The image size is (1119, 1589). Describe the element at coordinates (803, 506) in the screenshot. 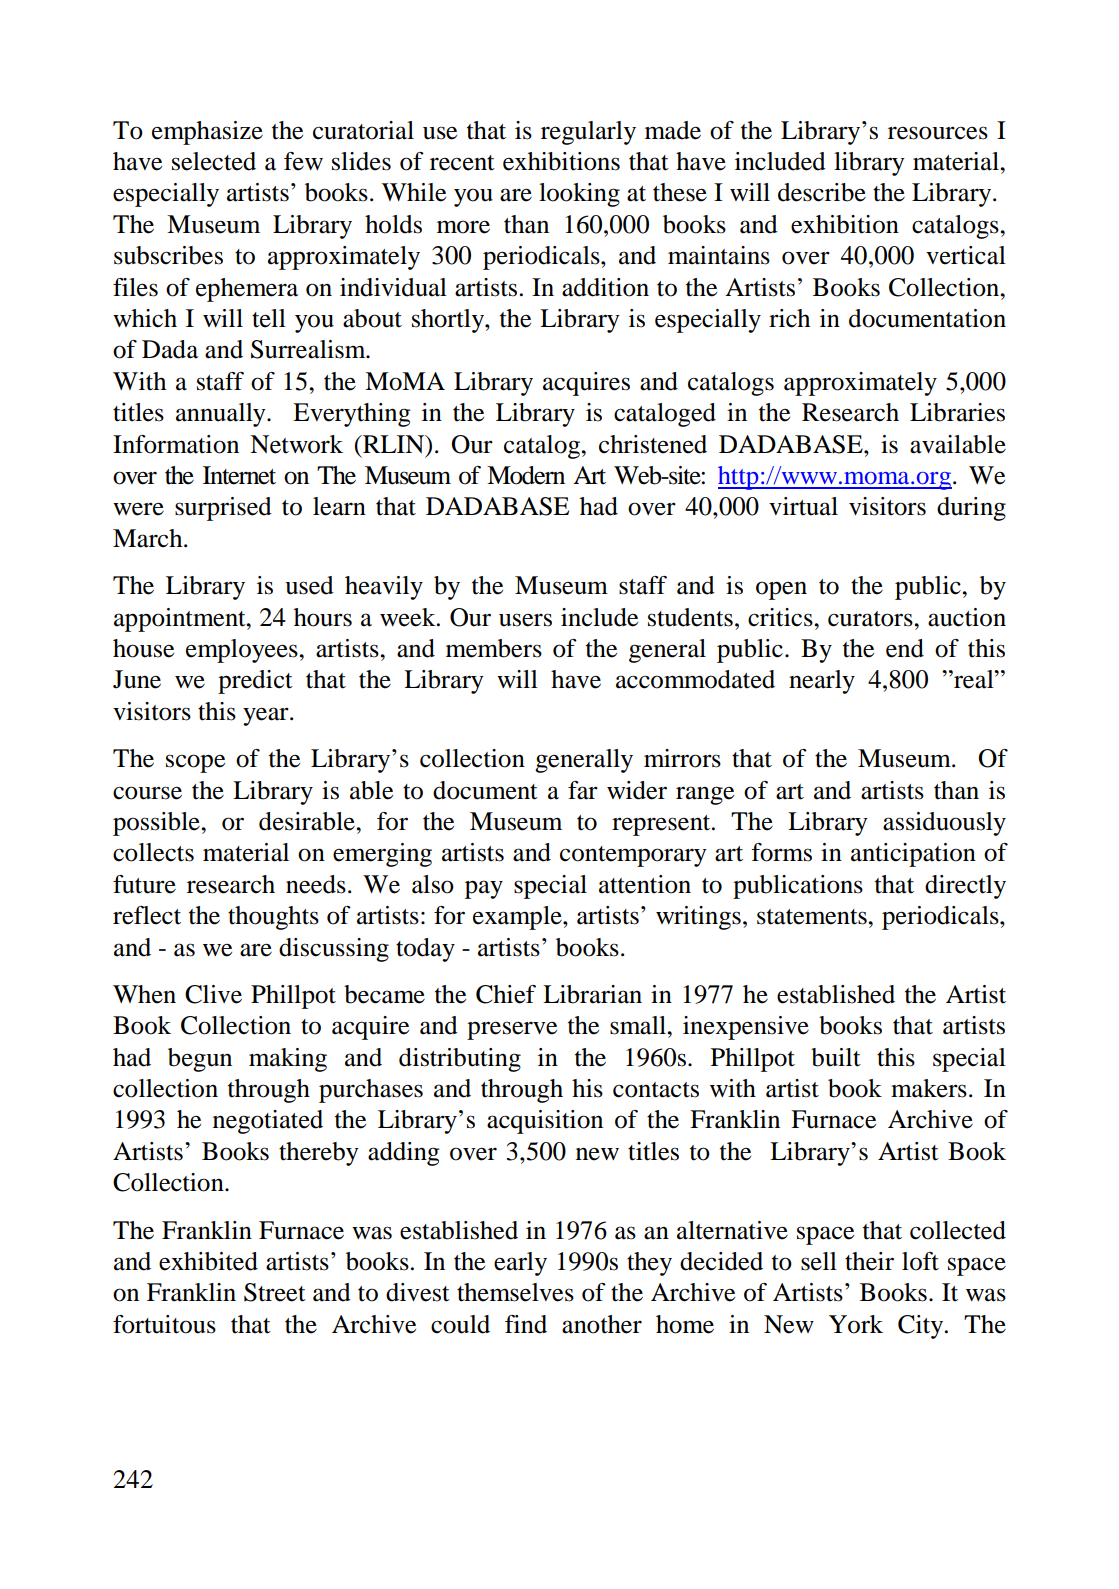

I see `virtual` at that location.
